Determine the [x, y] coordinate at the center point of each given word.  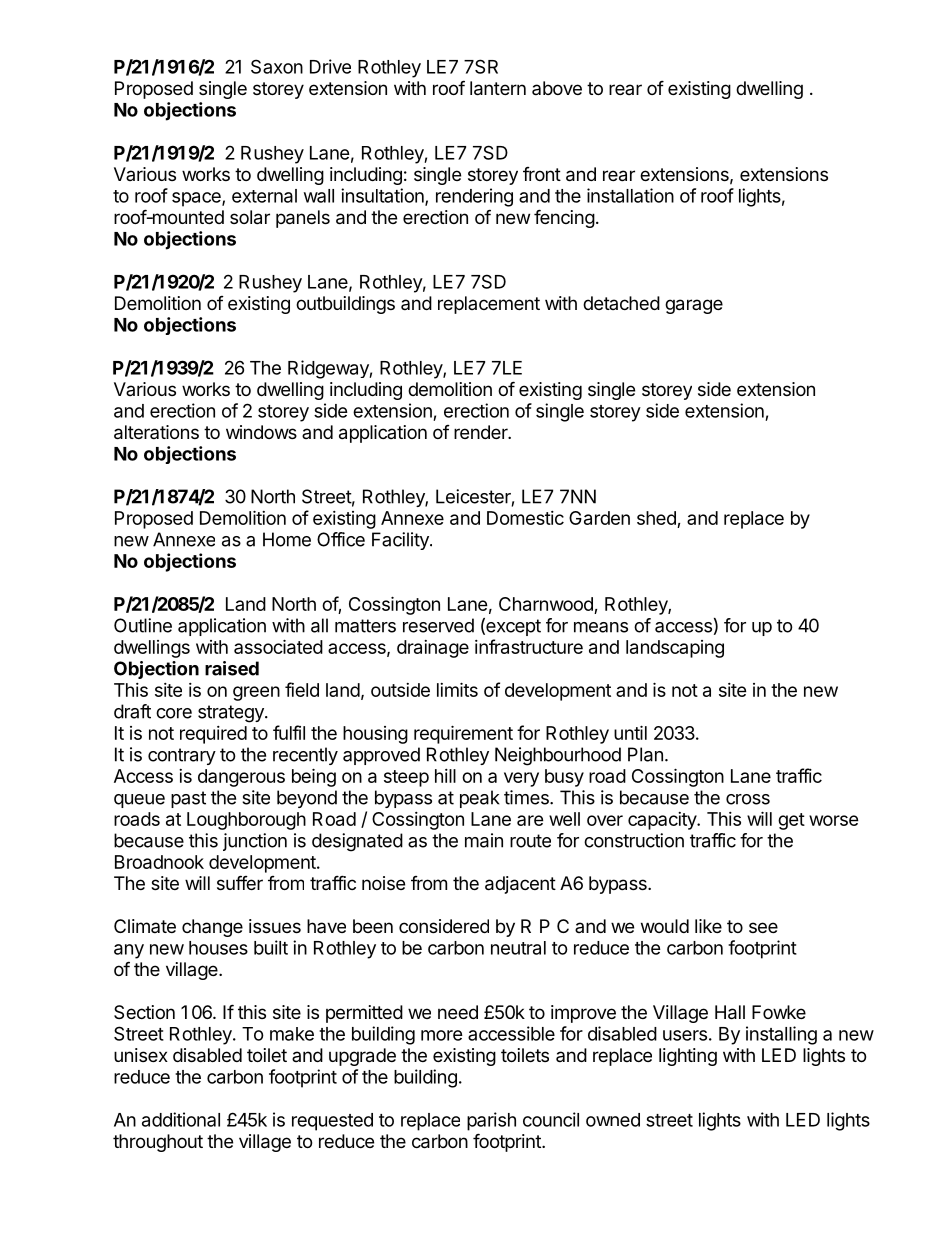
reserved [438, 625]
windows [261, 432]
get [791, 821]
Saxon [277, 66]
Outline [143, 625]
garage [694, 306]
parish [491, 1121]
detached [621, 303]
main [484, 840]
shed [657, 519]
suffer [240, 882]
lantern [498, 88]
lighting [688, 1057]
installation [630, 195]
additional [181, 1119]
